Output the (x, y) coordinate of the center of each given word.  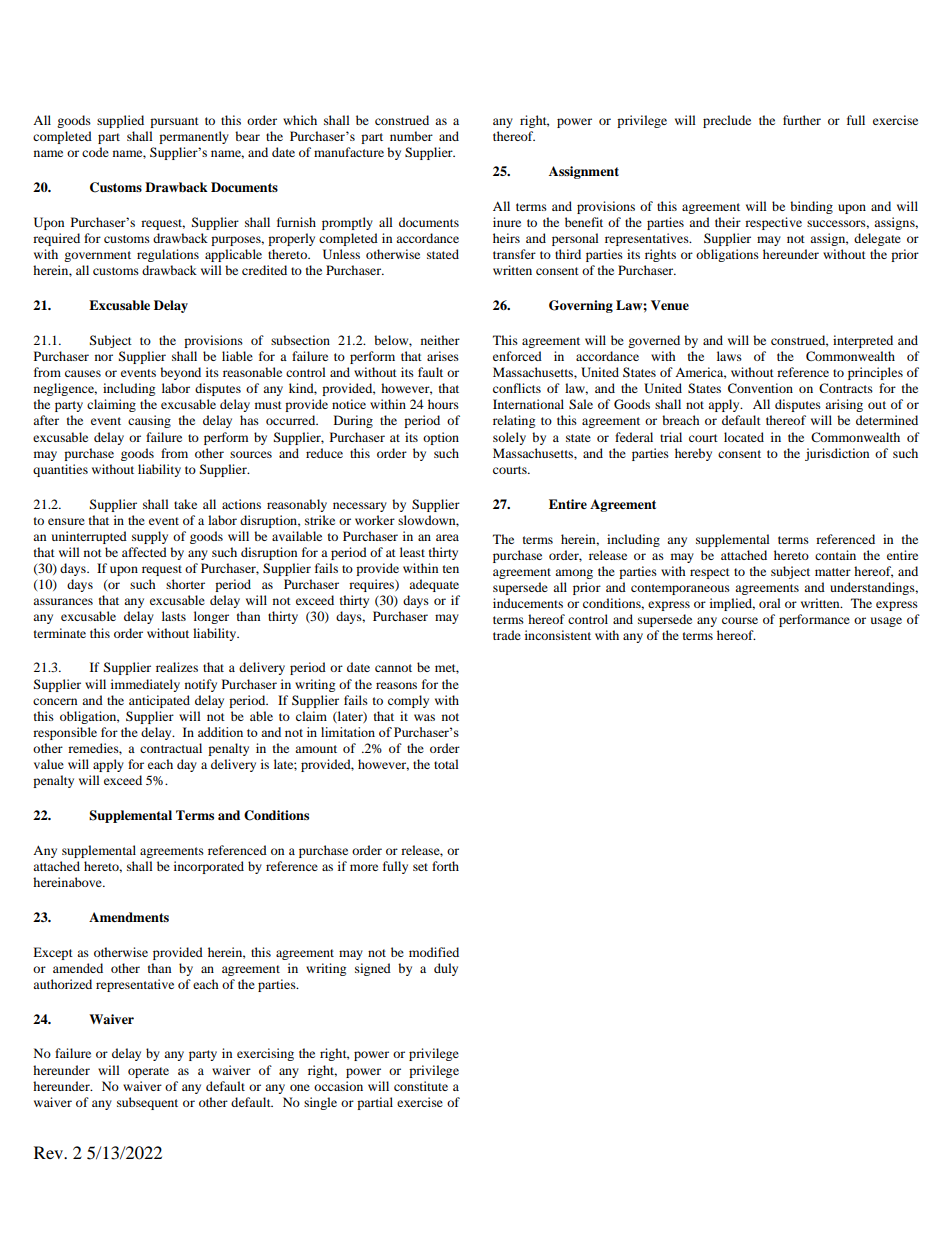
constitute (421, 1086)
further (802, 120)
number (411, 136)
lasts (174, 616)
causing (149, 421)
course (740, 620)
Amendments (129, 917)
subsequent (147, 1103)
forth (445, 866)
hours (443, 404)
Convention (760, 388)
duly (446, 969)
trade (507, 635)
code (95, 152)
